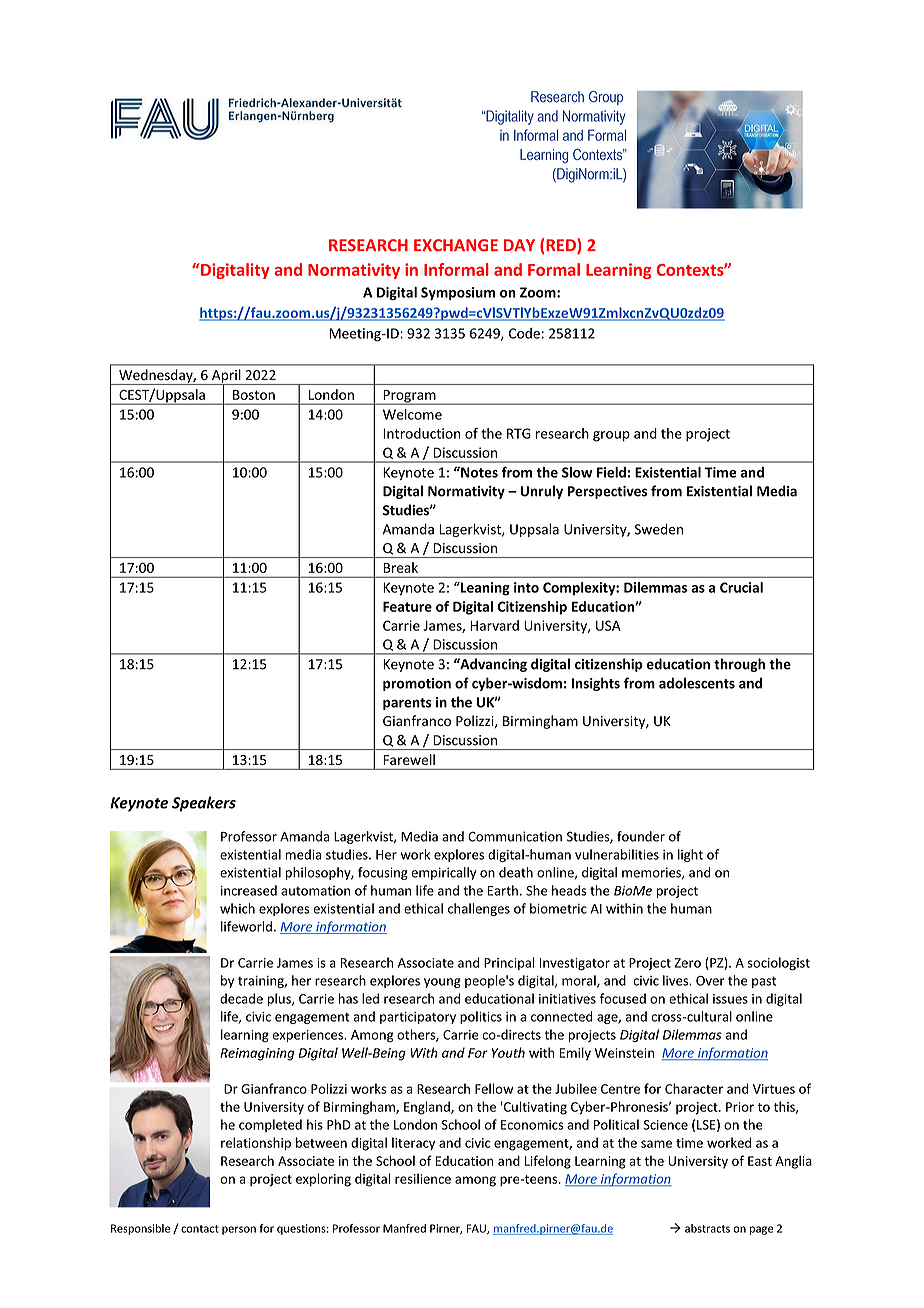 Image resolution: width=924 pixels, height=1308 pixels. I want to click on Code, so click(524, 333).
